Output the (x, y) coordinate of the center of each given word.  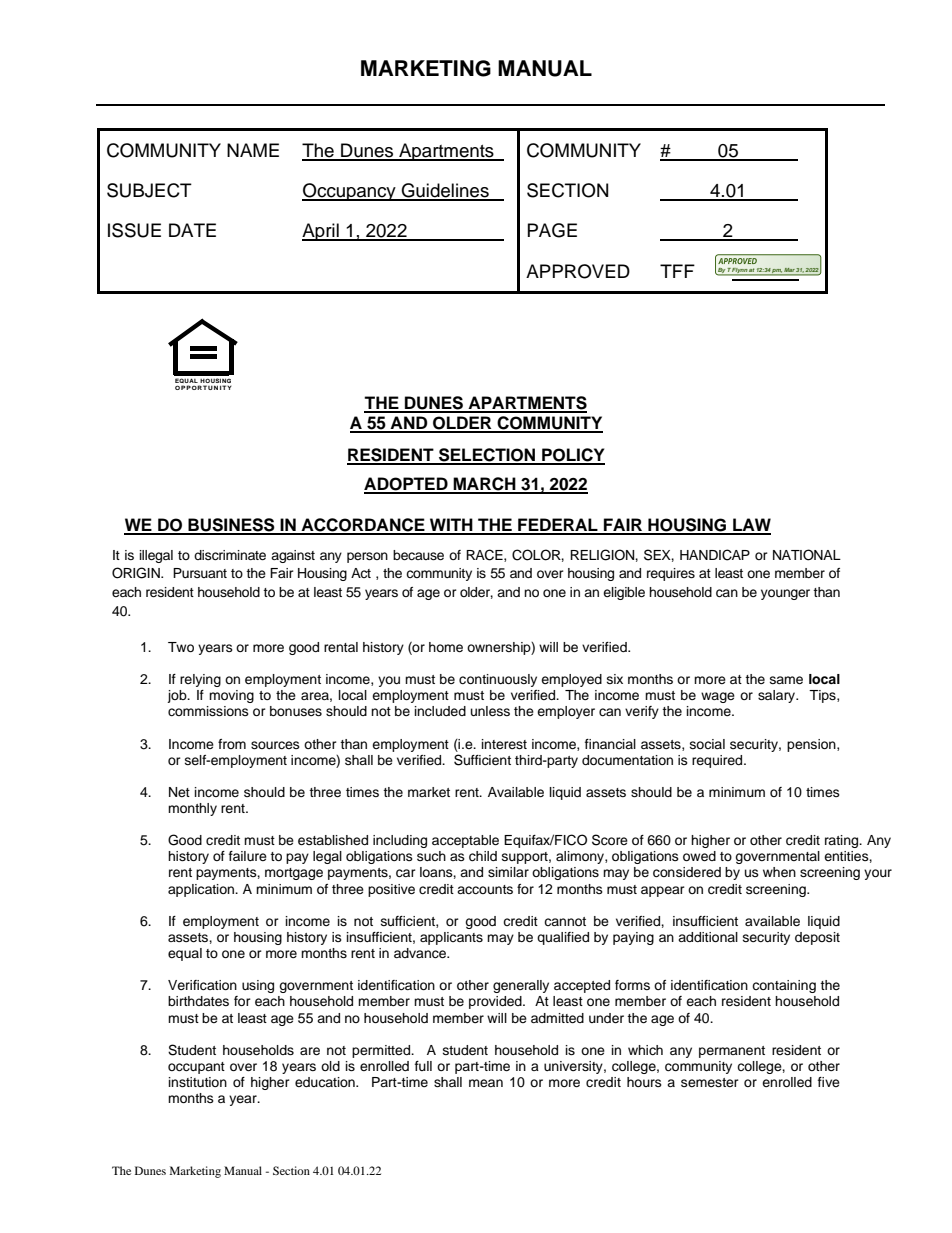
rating (843, 841)
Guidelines (445, 191)
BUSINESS (231, 526)
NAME (253, 150)
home (446, 647)
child (483, 856)
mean (486, 1083)
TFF (677, 271)
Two (181, 647)
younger (785, 594)
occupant (196, 1068)
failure (248, 856)
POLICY (572, 456)
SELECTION (487, 456)
